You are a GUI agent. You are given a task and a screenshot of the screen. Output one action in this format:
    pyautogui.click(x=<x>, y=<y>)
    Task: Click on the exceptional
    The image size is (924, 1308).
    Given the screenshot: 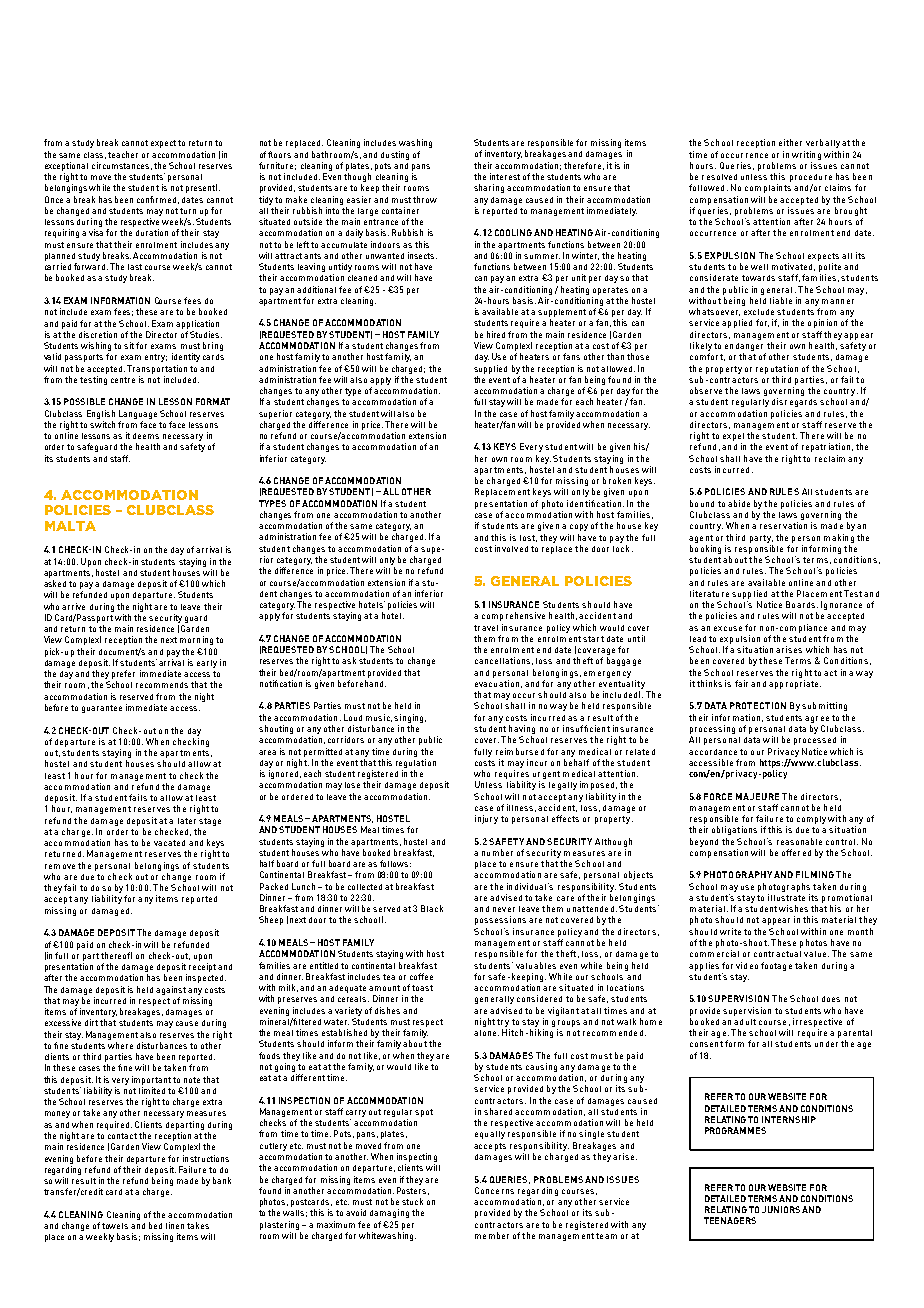 What is the action you would take?
    pyautogui.click(x=66, y=166)
